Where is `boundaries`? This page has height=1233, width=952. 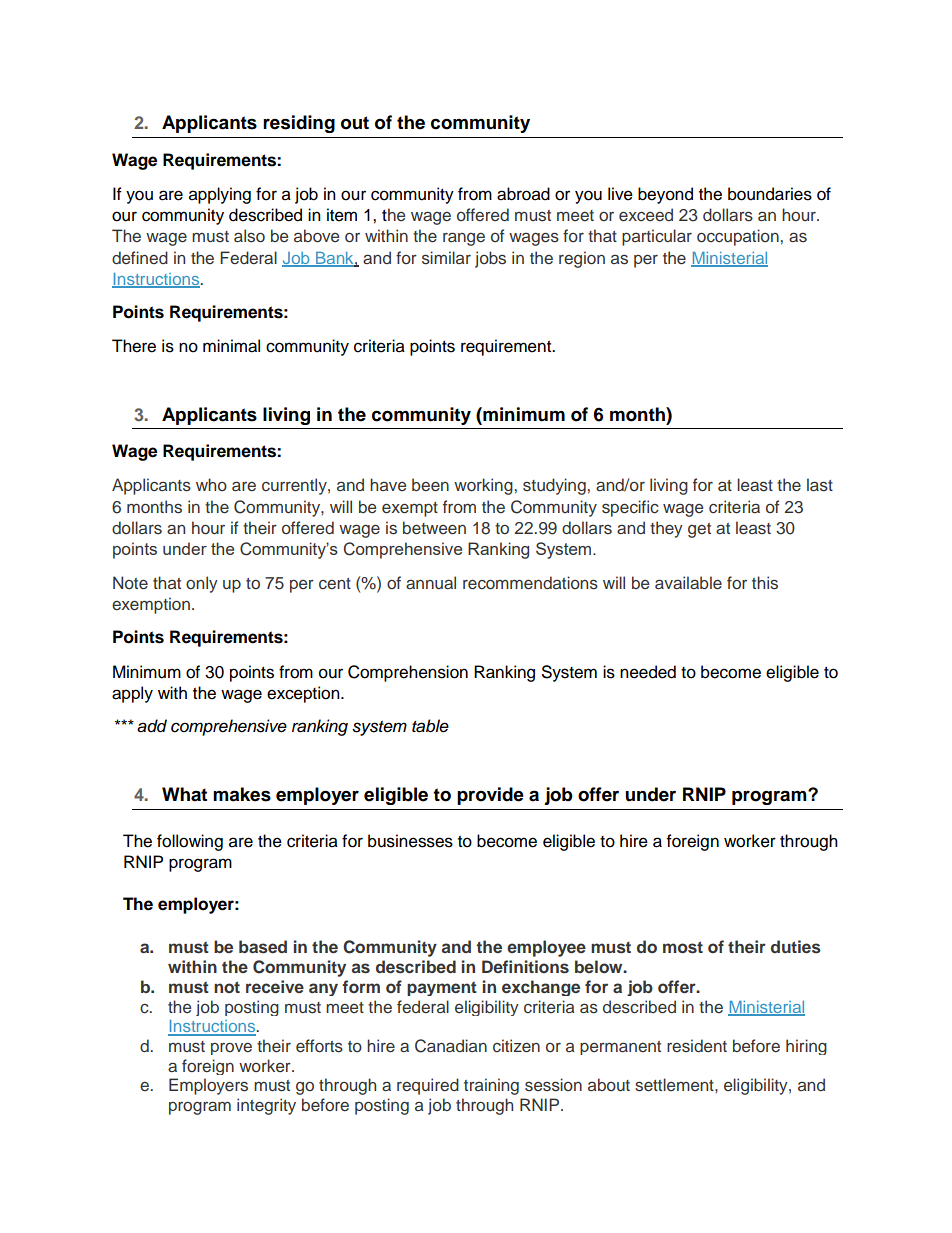 boundaries is located at coordinates (770, 194).
